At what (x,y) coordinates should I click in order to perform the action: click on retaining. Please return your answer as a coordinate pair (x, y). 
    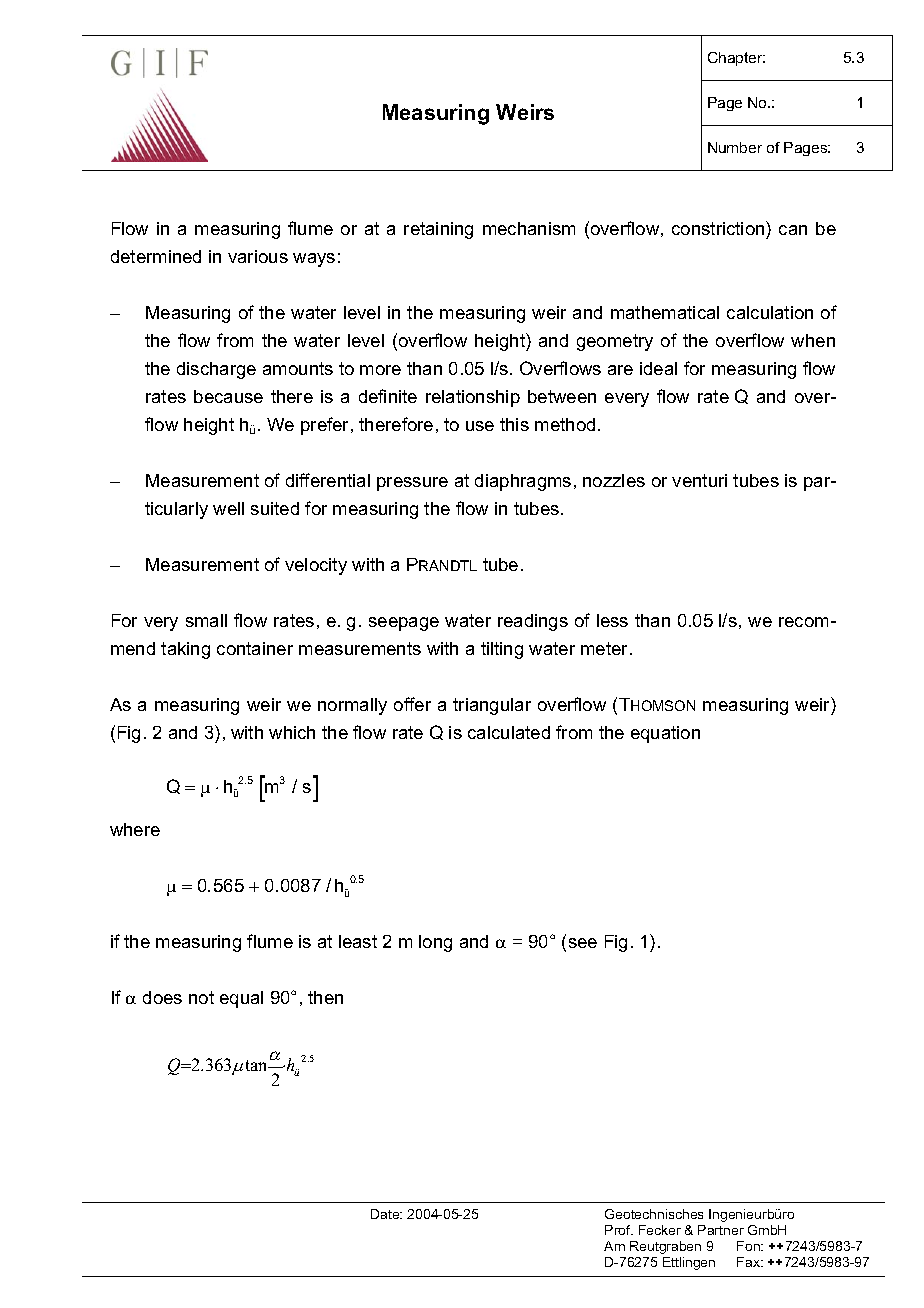
    Looking at the image, I should click on (438, 230).
